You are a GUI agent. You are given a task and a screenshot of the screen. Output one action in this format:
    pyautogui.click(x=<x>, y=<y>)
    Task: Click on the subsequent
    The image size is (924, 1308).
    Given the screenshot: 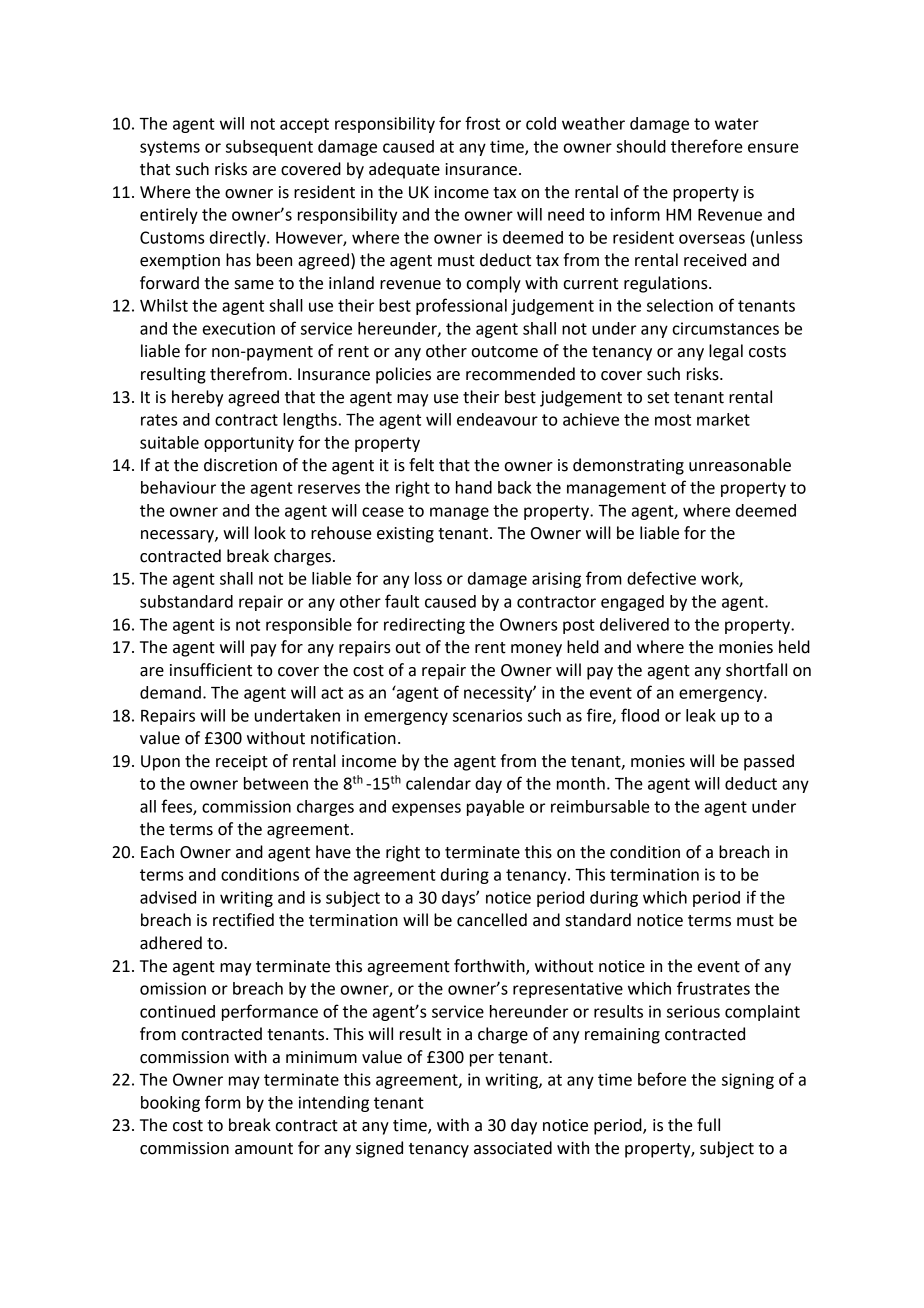 What is the action you would take?
    pyautogui.click(x=269, y=148)
